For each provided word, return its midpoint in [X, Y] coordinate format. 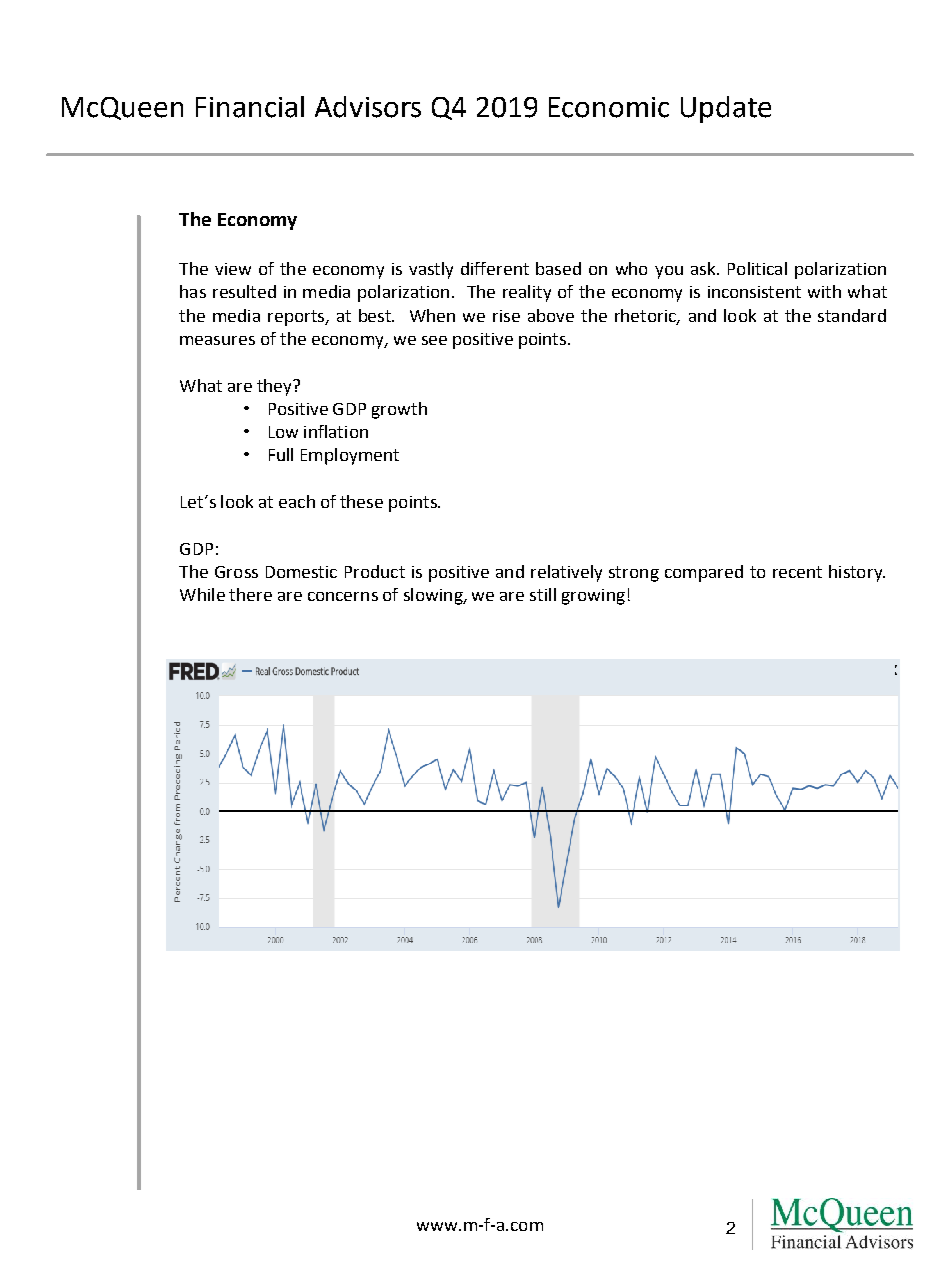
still [543, 594]
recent [797, 572]
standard [852, 315]
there [250, 594]
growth [399, 410]
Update [726, 109]
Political [757, 268]
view [233, 269]
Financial [250, 107]
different [495, 268]
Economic [609, 107]
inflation [336, 431]
